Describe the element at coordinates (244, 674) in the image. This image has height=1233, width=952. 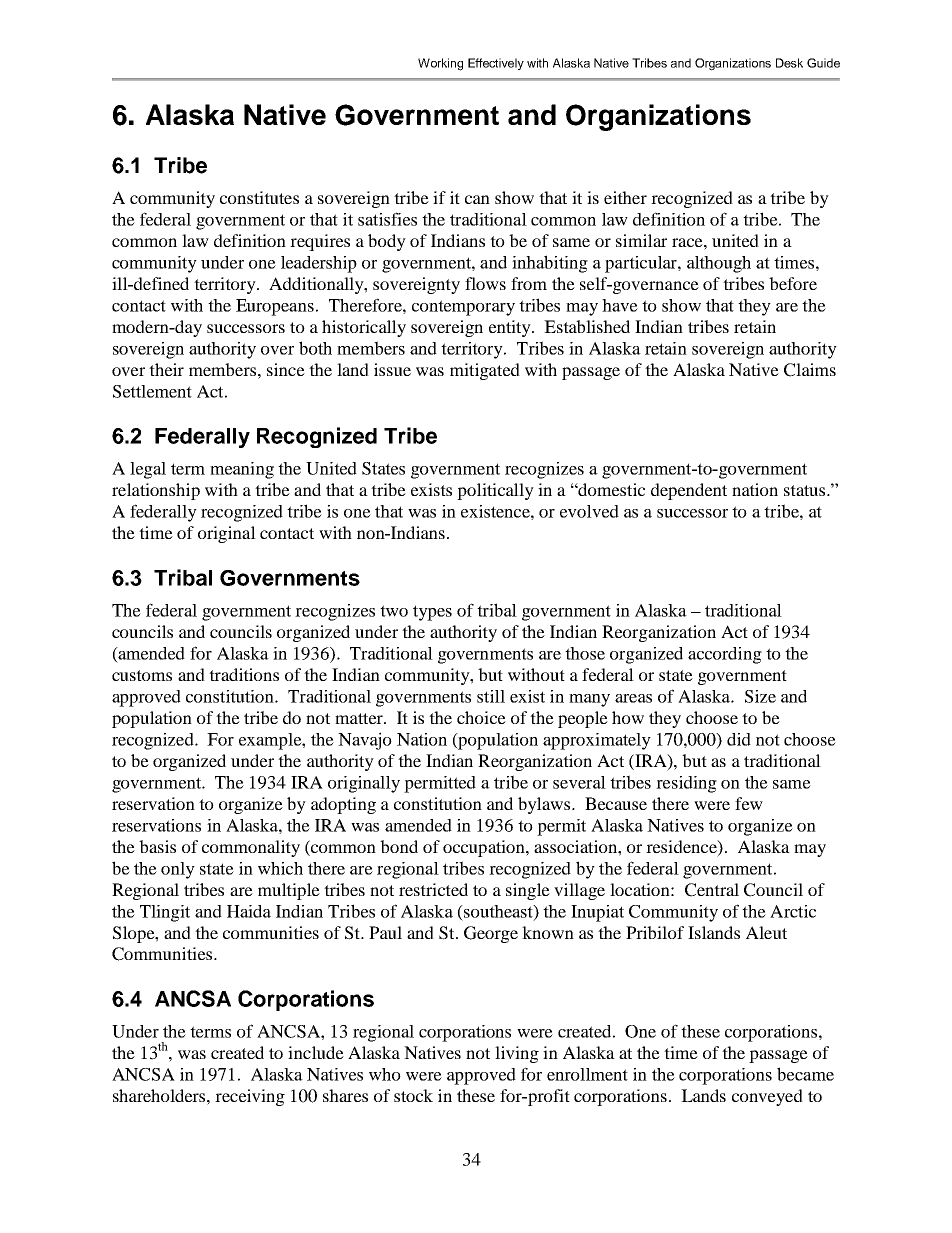
I see `traditions` at that location.
